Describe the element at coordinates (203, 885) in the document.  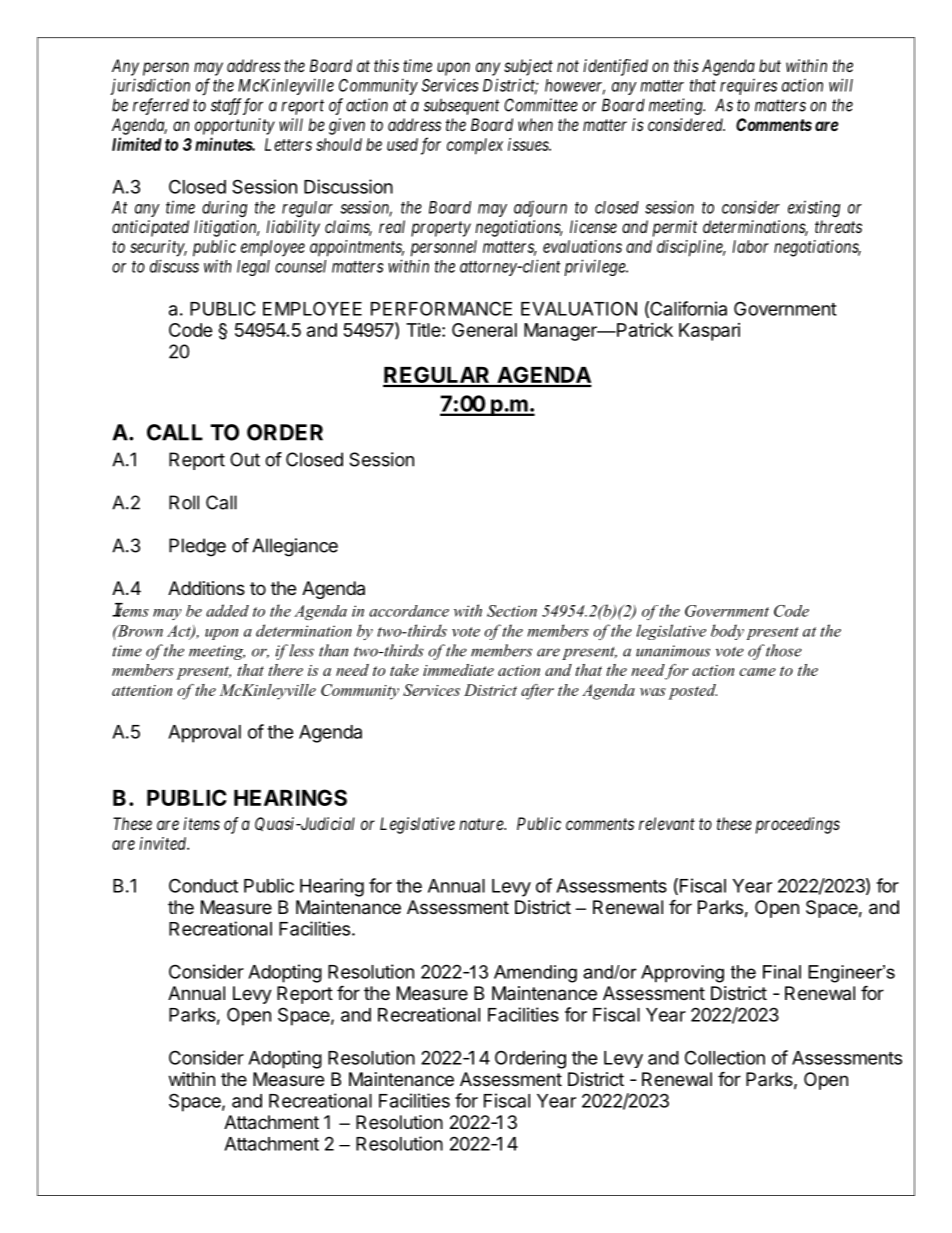
I see `Conduct` at that location.
